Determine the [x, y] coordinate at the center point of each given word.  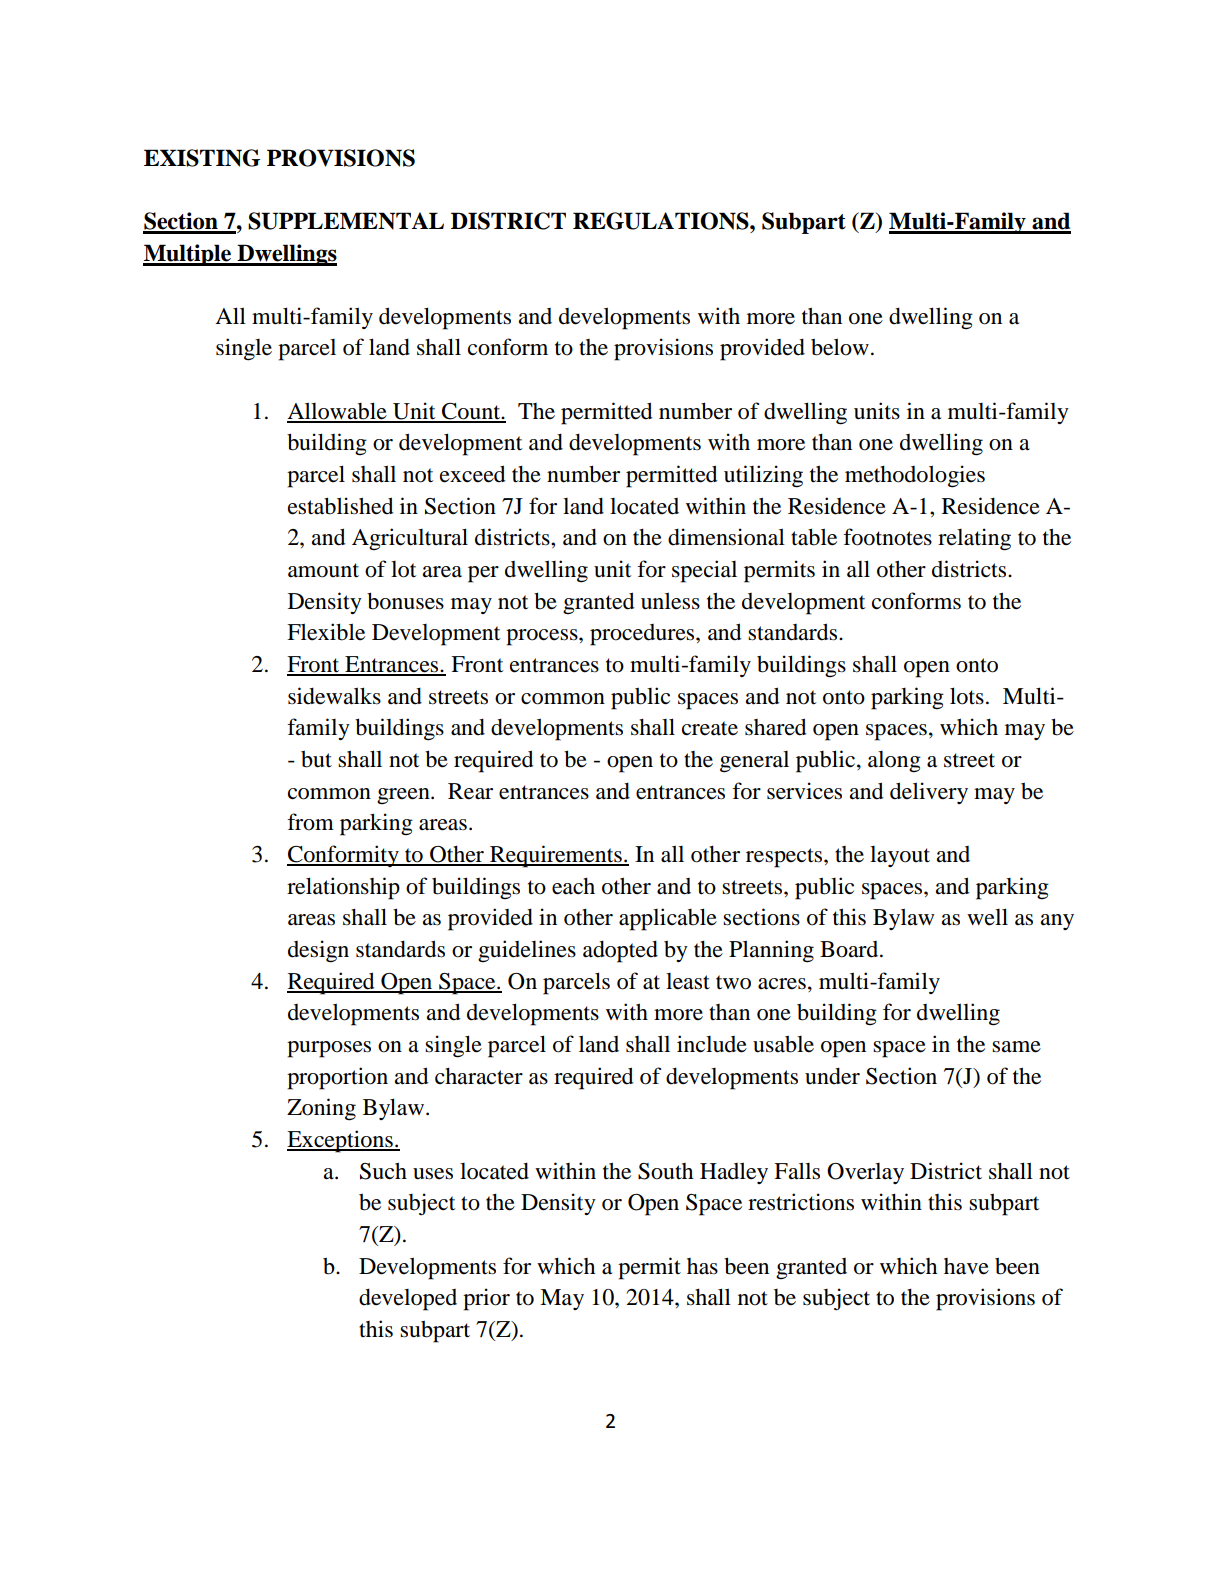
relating [974, 539]
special [704, 571]
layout [900, 856]
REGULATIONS [662, 221]
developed [408, 1299]
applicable [668, 919]
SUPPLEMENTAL [346, 221]
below [840, 347]
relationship [343, 888]
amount [323, 570]
